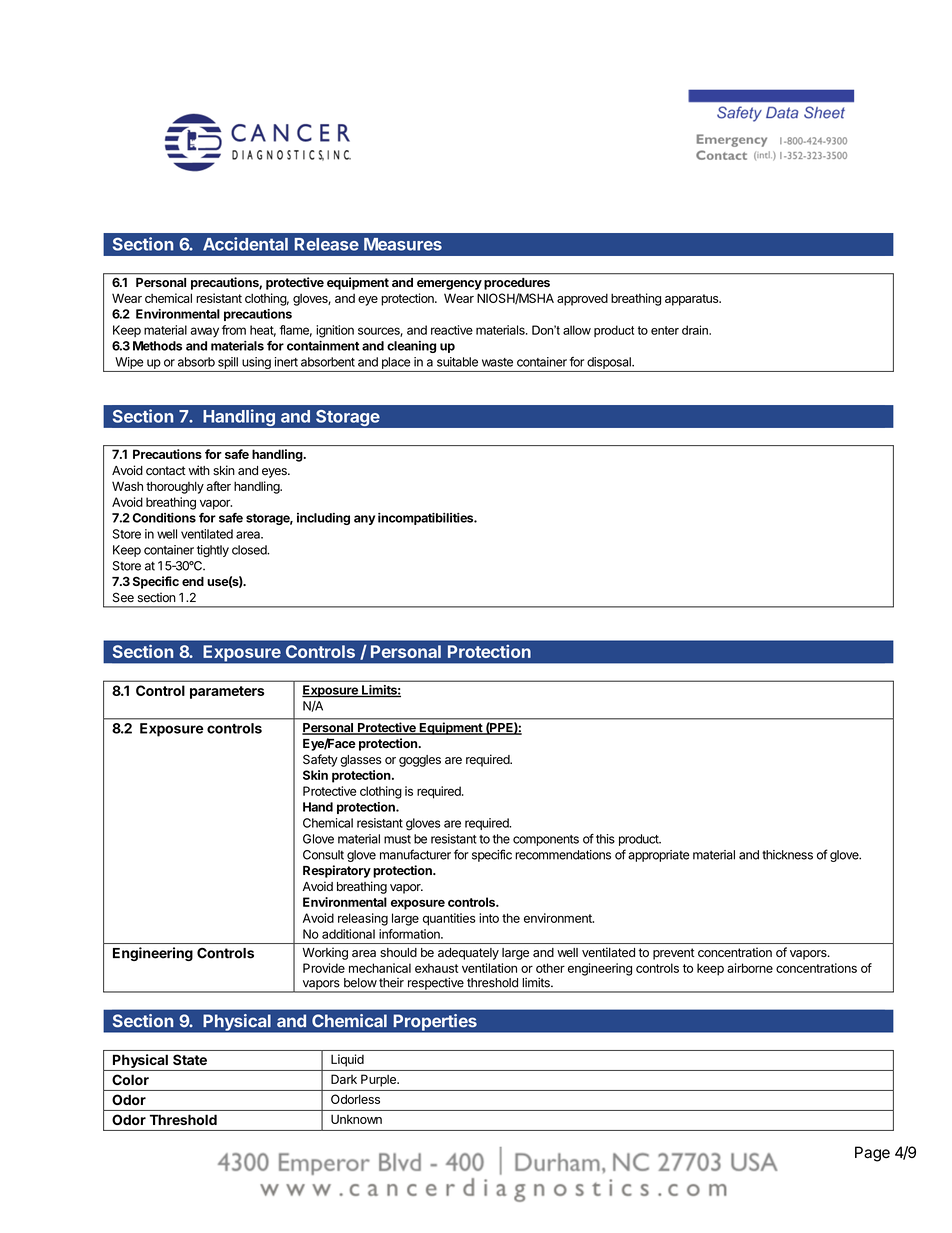 The height and width of the screenshot is (1233, 952). I want to click on ventilation, so click(489, 968).
